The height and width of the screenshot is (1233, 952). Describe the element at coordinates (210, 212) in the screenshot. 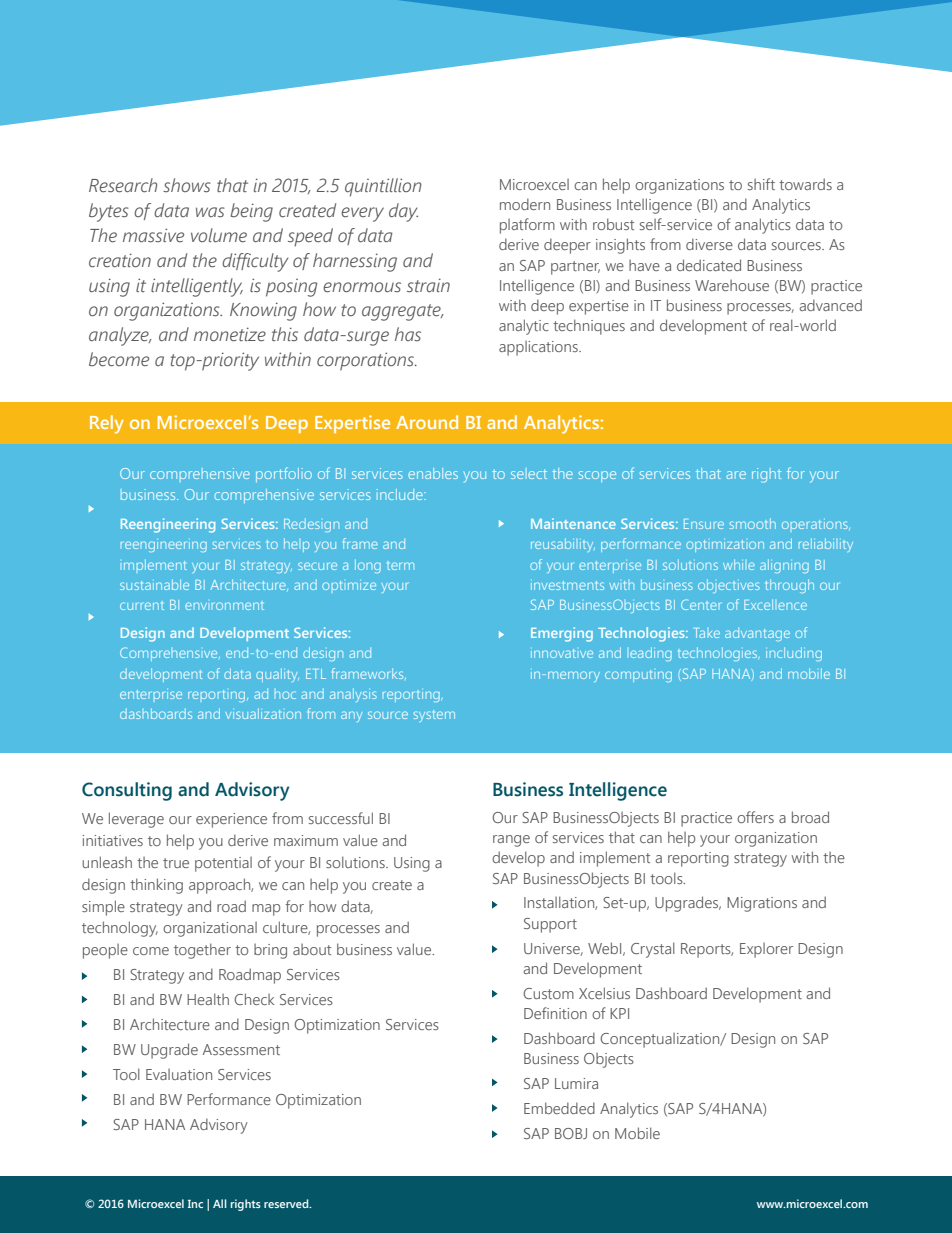

I see `was` at that location.
